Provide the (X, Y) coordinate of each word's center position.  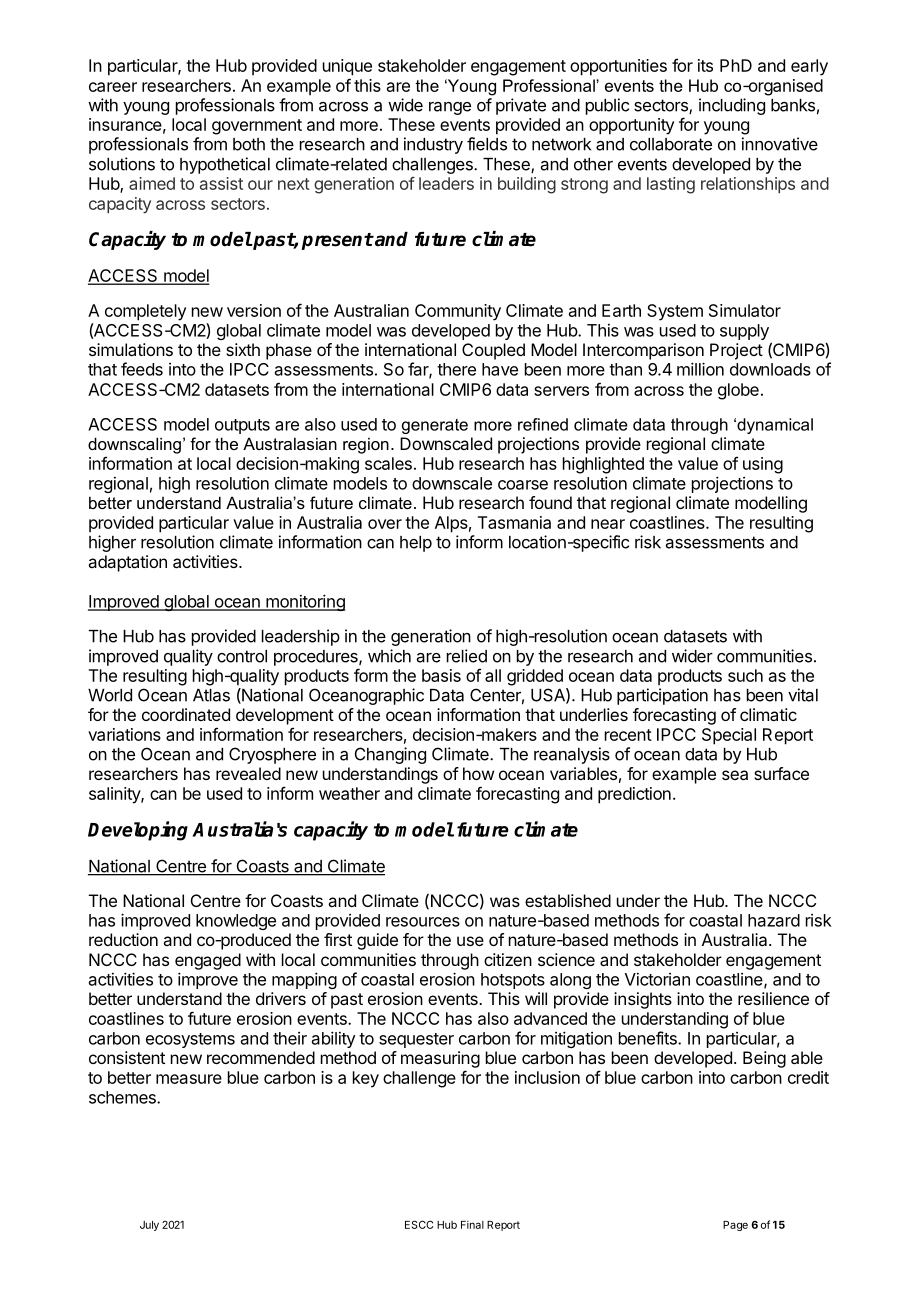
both (249, 144)
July (149, 1226)
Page (735, 1226)
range (450, 108)
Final (472, 1224)
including (732, 106)
